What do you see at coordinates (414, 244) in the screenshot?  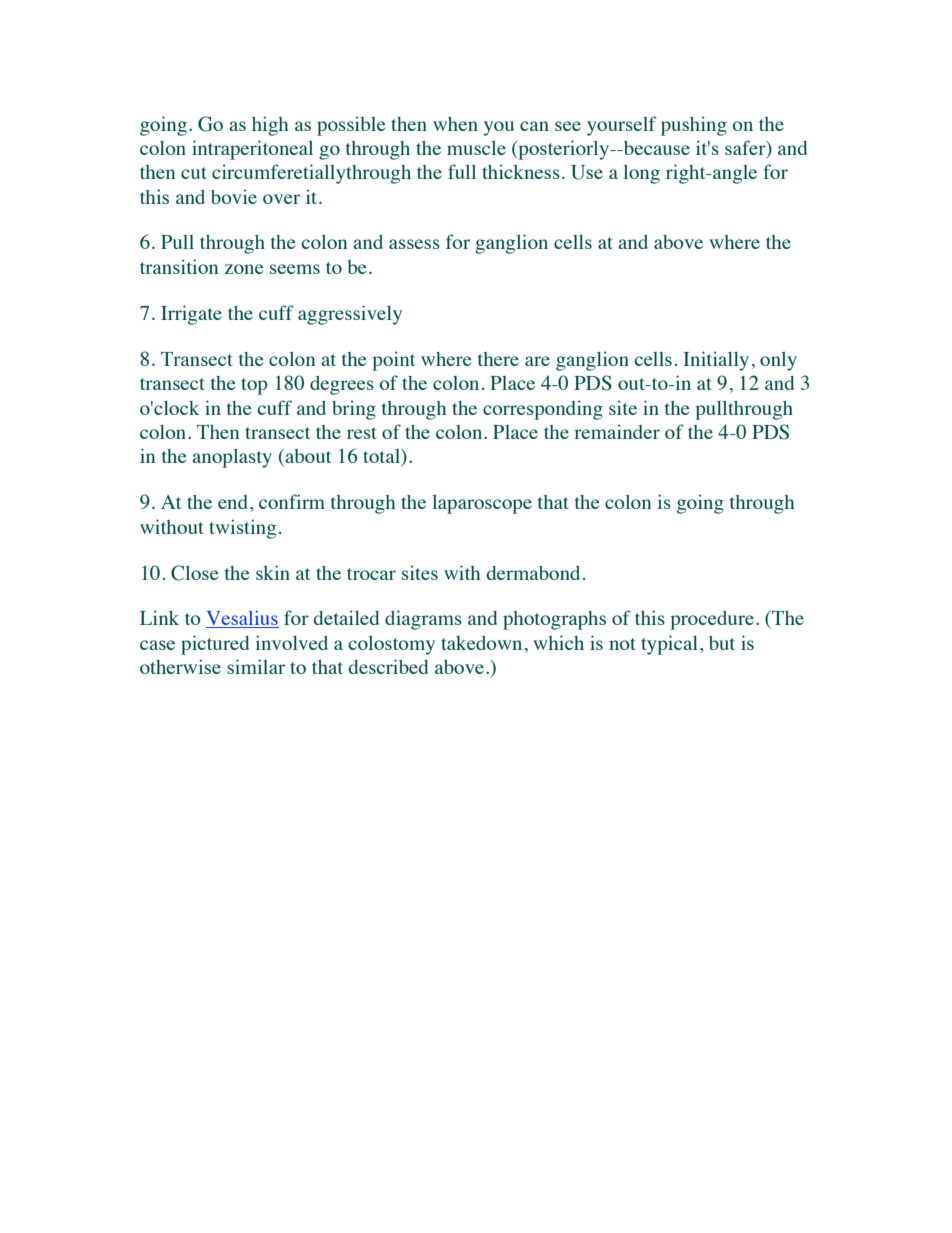 I see `assess` at bounding box center [414, 244].
